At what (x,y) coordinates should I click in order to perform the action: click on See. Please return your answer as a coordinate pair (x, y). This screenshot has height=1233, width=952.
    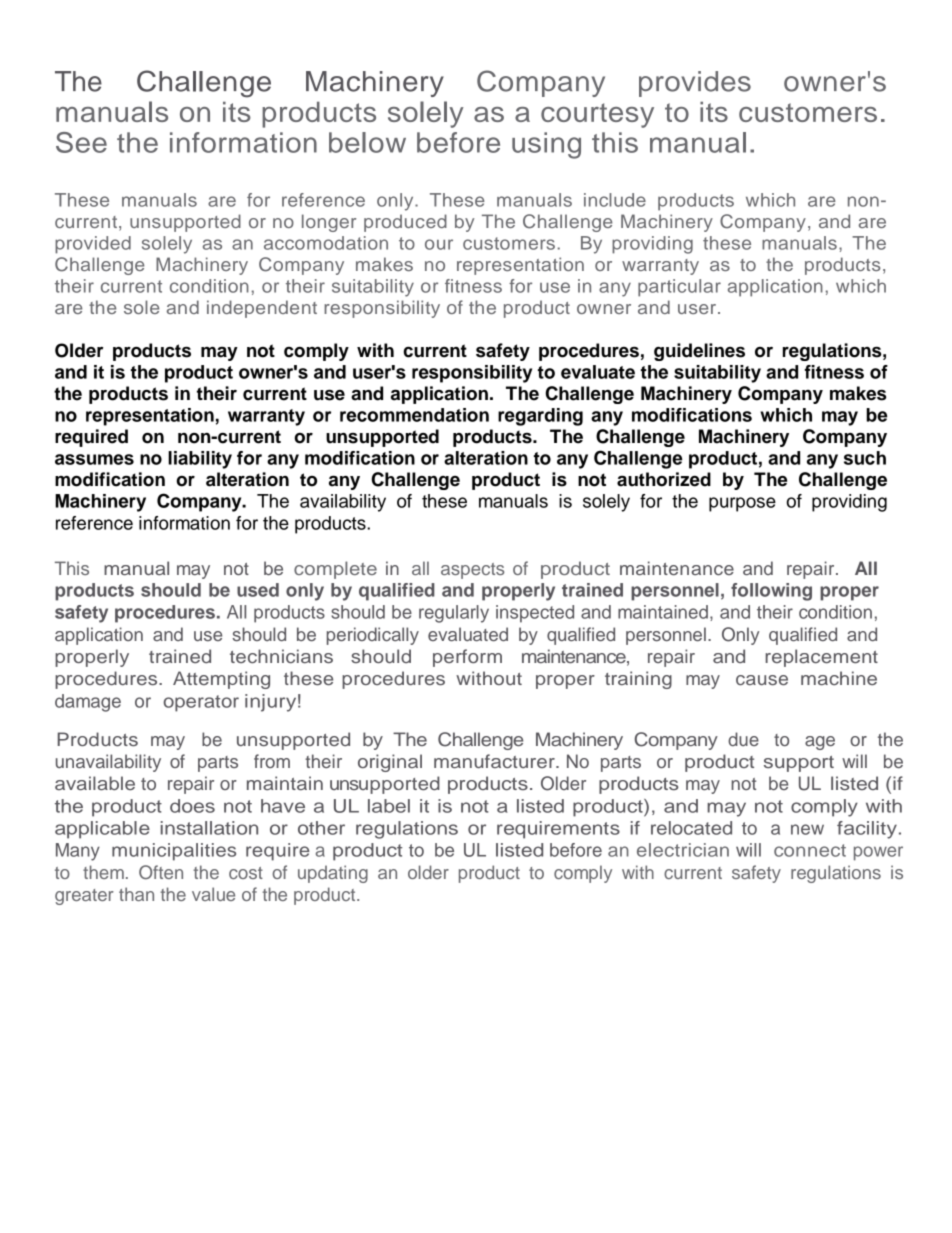
    Looking at the image, I should click on (81, 142).
